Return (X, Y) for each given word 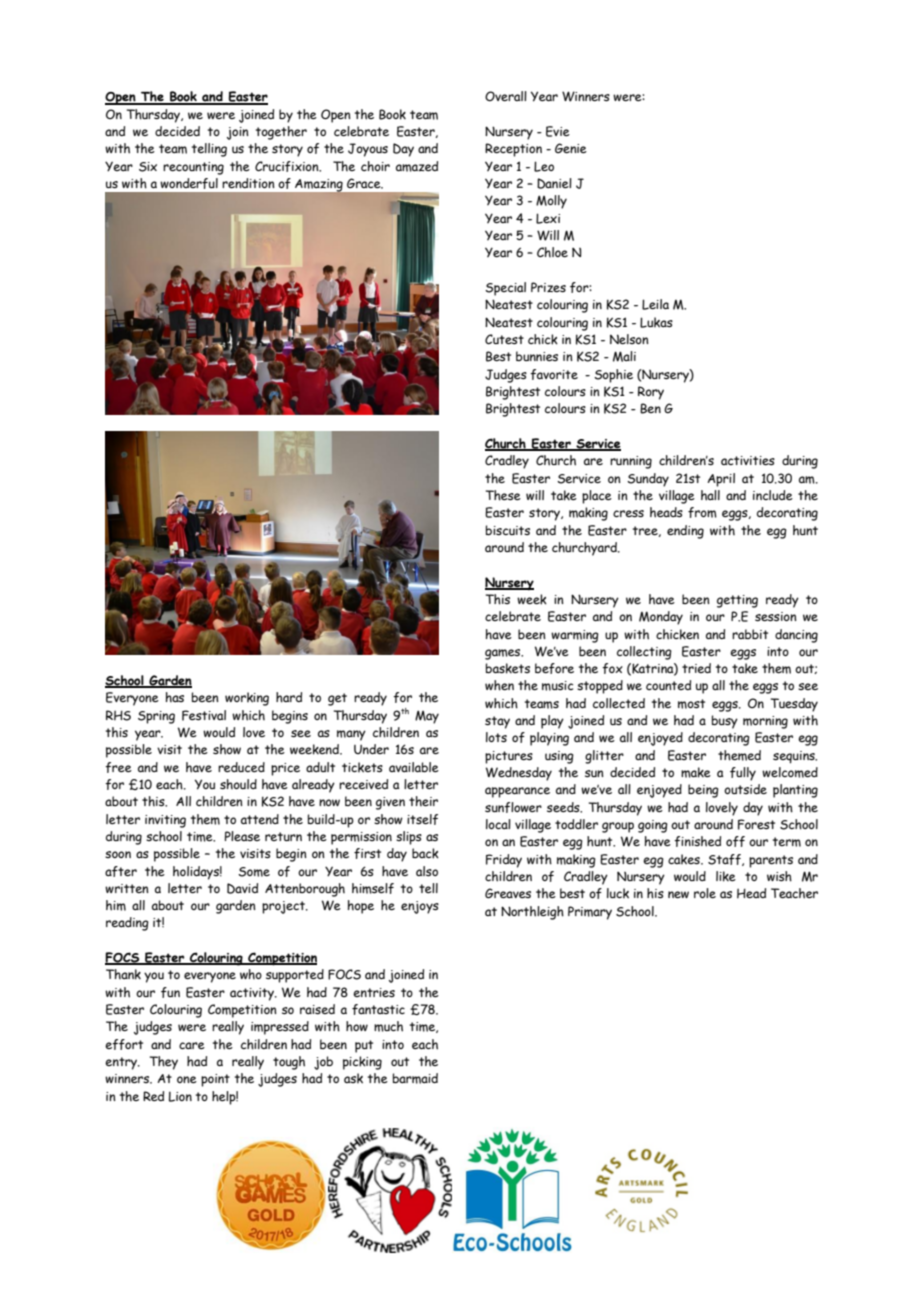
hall (710, 495)
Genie (571, 148)
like (726, 876)
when (499, 685)
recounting (193, 168)
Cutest (504, 339)
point (215, 1080)
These (503, 495)
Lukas (656, 322)
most (691, 704)
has (175, 697)
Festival (204, 715)
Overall (506, 96)
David (242, 888)
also (427, 871)
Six (148, 167)
